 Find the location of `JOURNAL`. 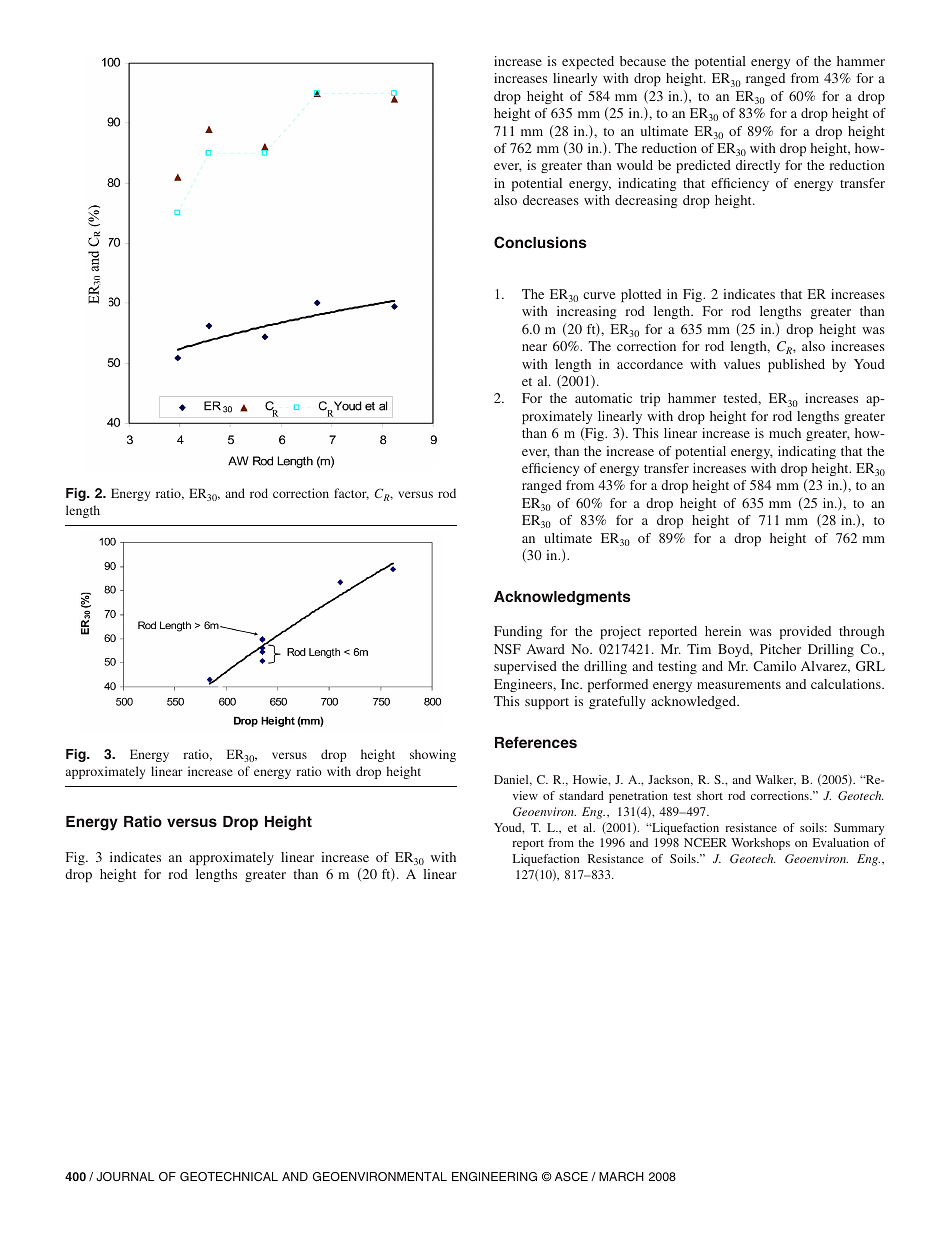

JOURNAL is located at coordinates (125, 1176).
